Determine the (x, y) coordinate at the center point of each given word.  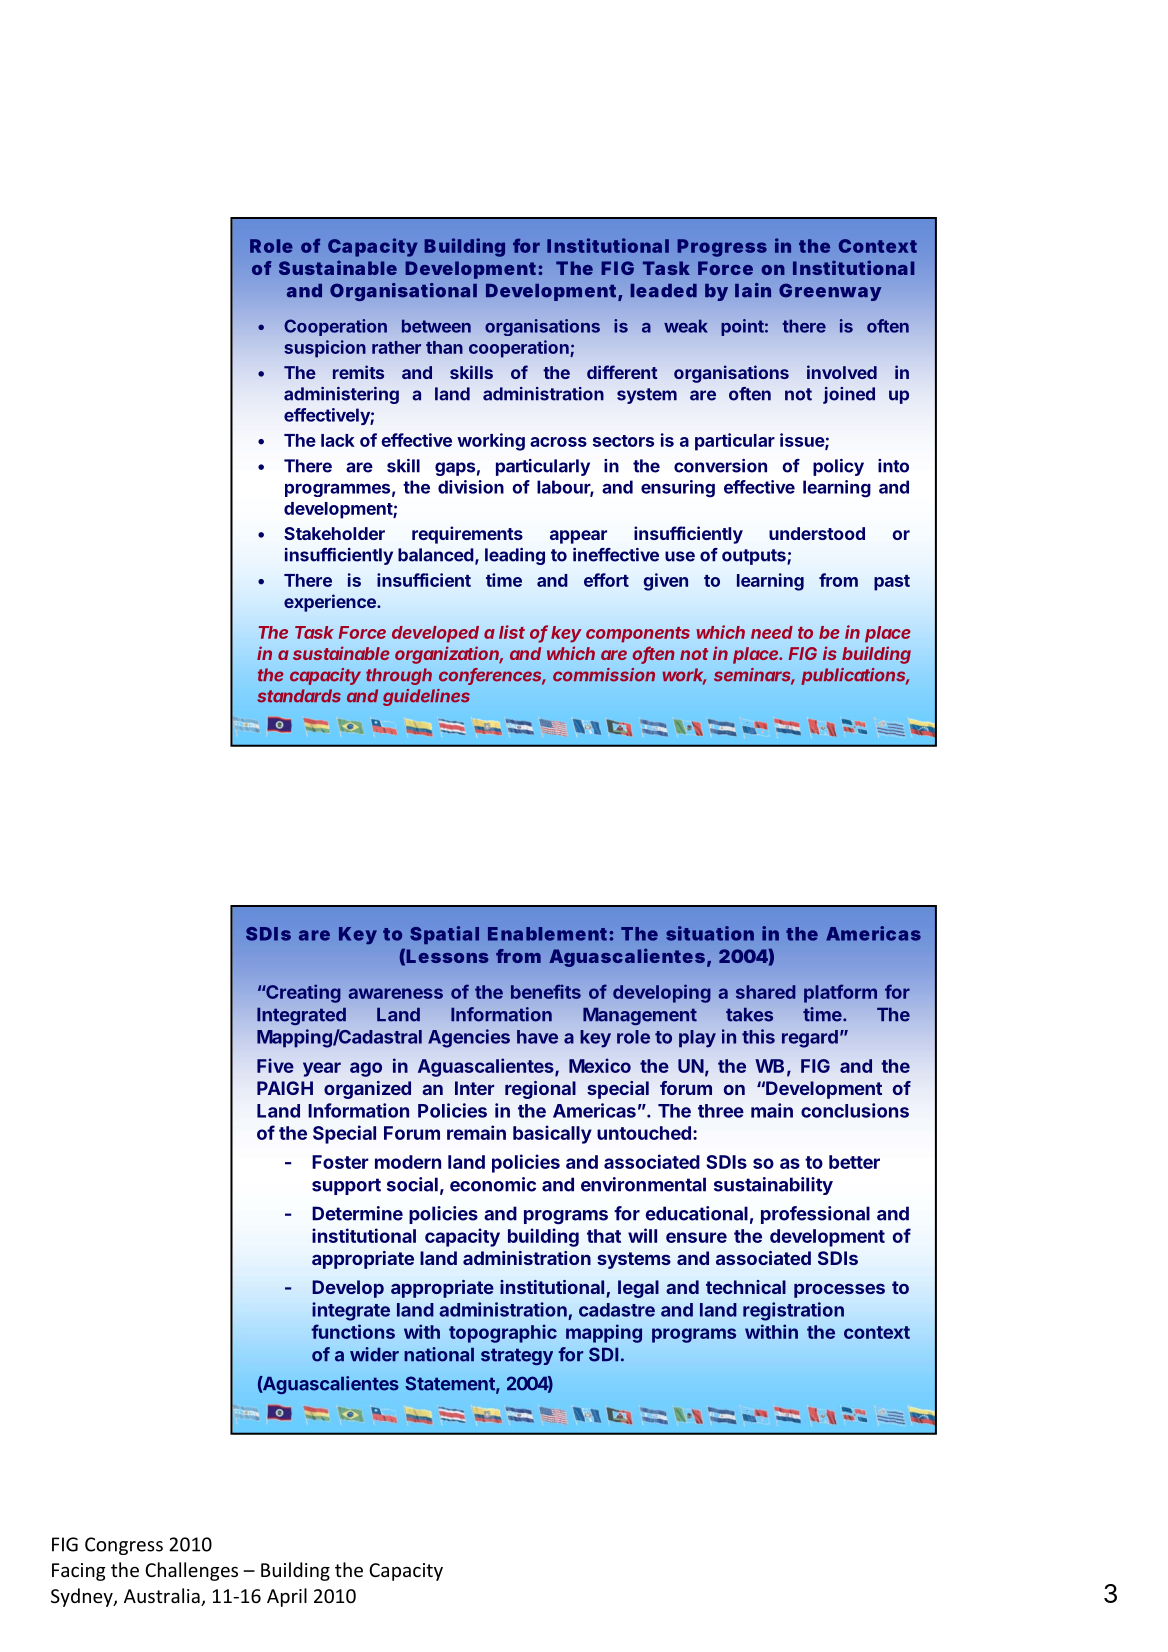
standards (299, 696)
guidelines (426, 697)
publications (855, 676)
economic (493, 1184)
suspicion (325, 349)
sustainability (773, 1186)
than (444, 347)
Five (275, 1065)
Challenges (191, 1571)
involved (842, 372)
